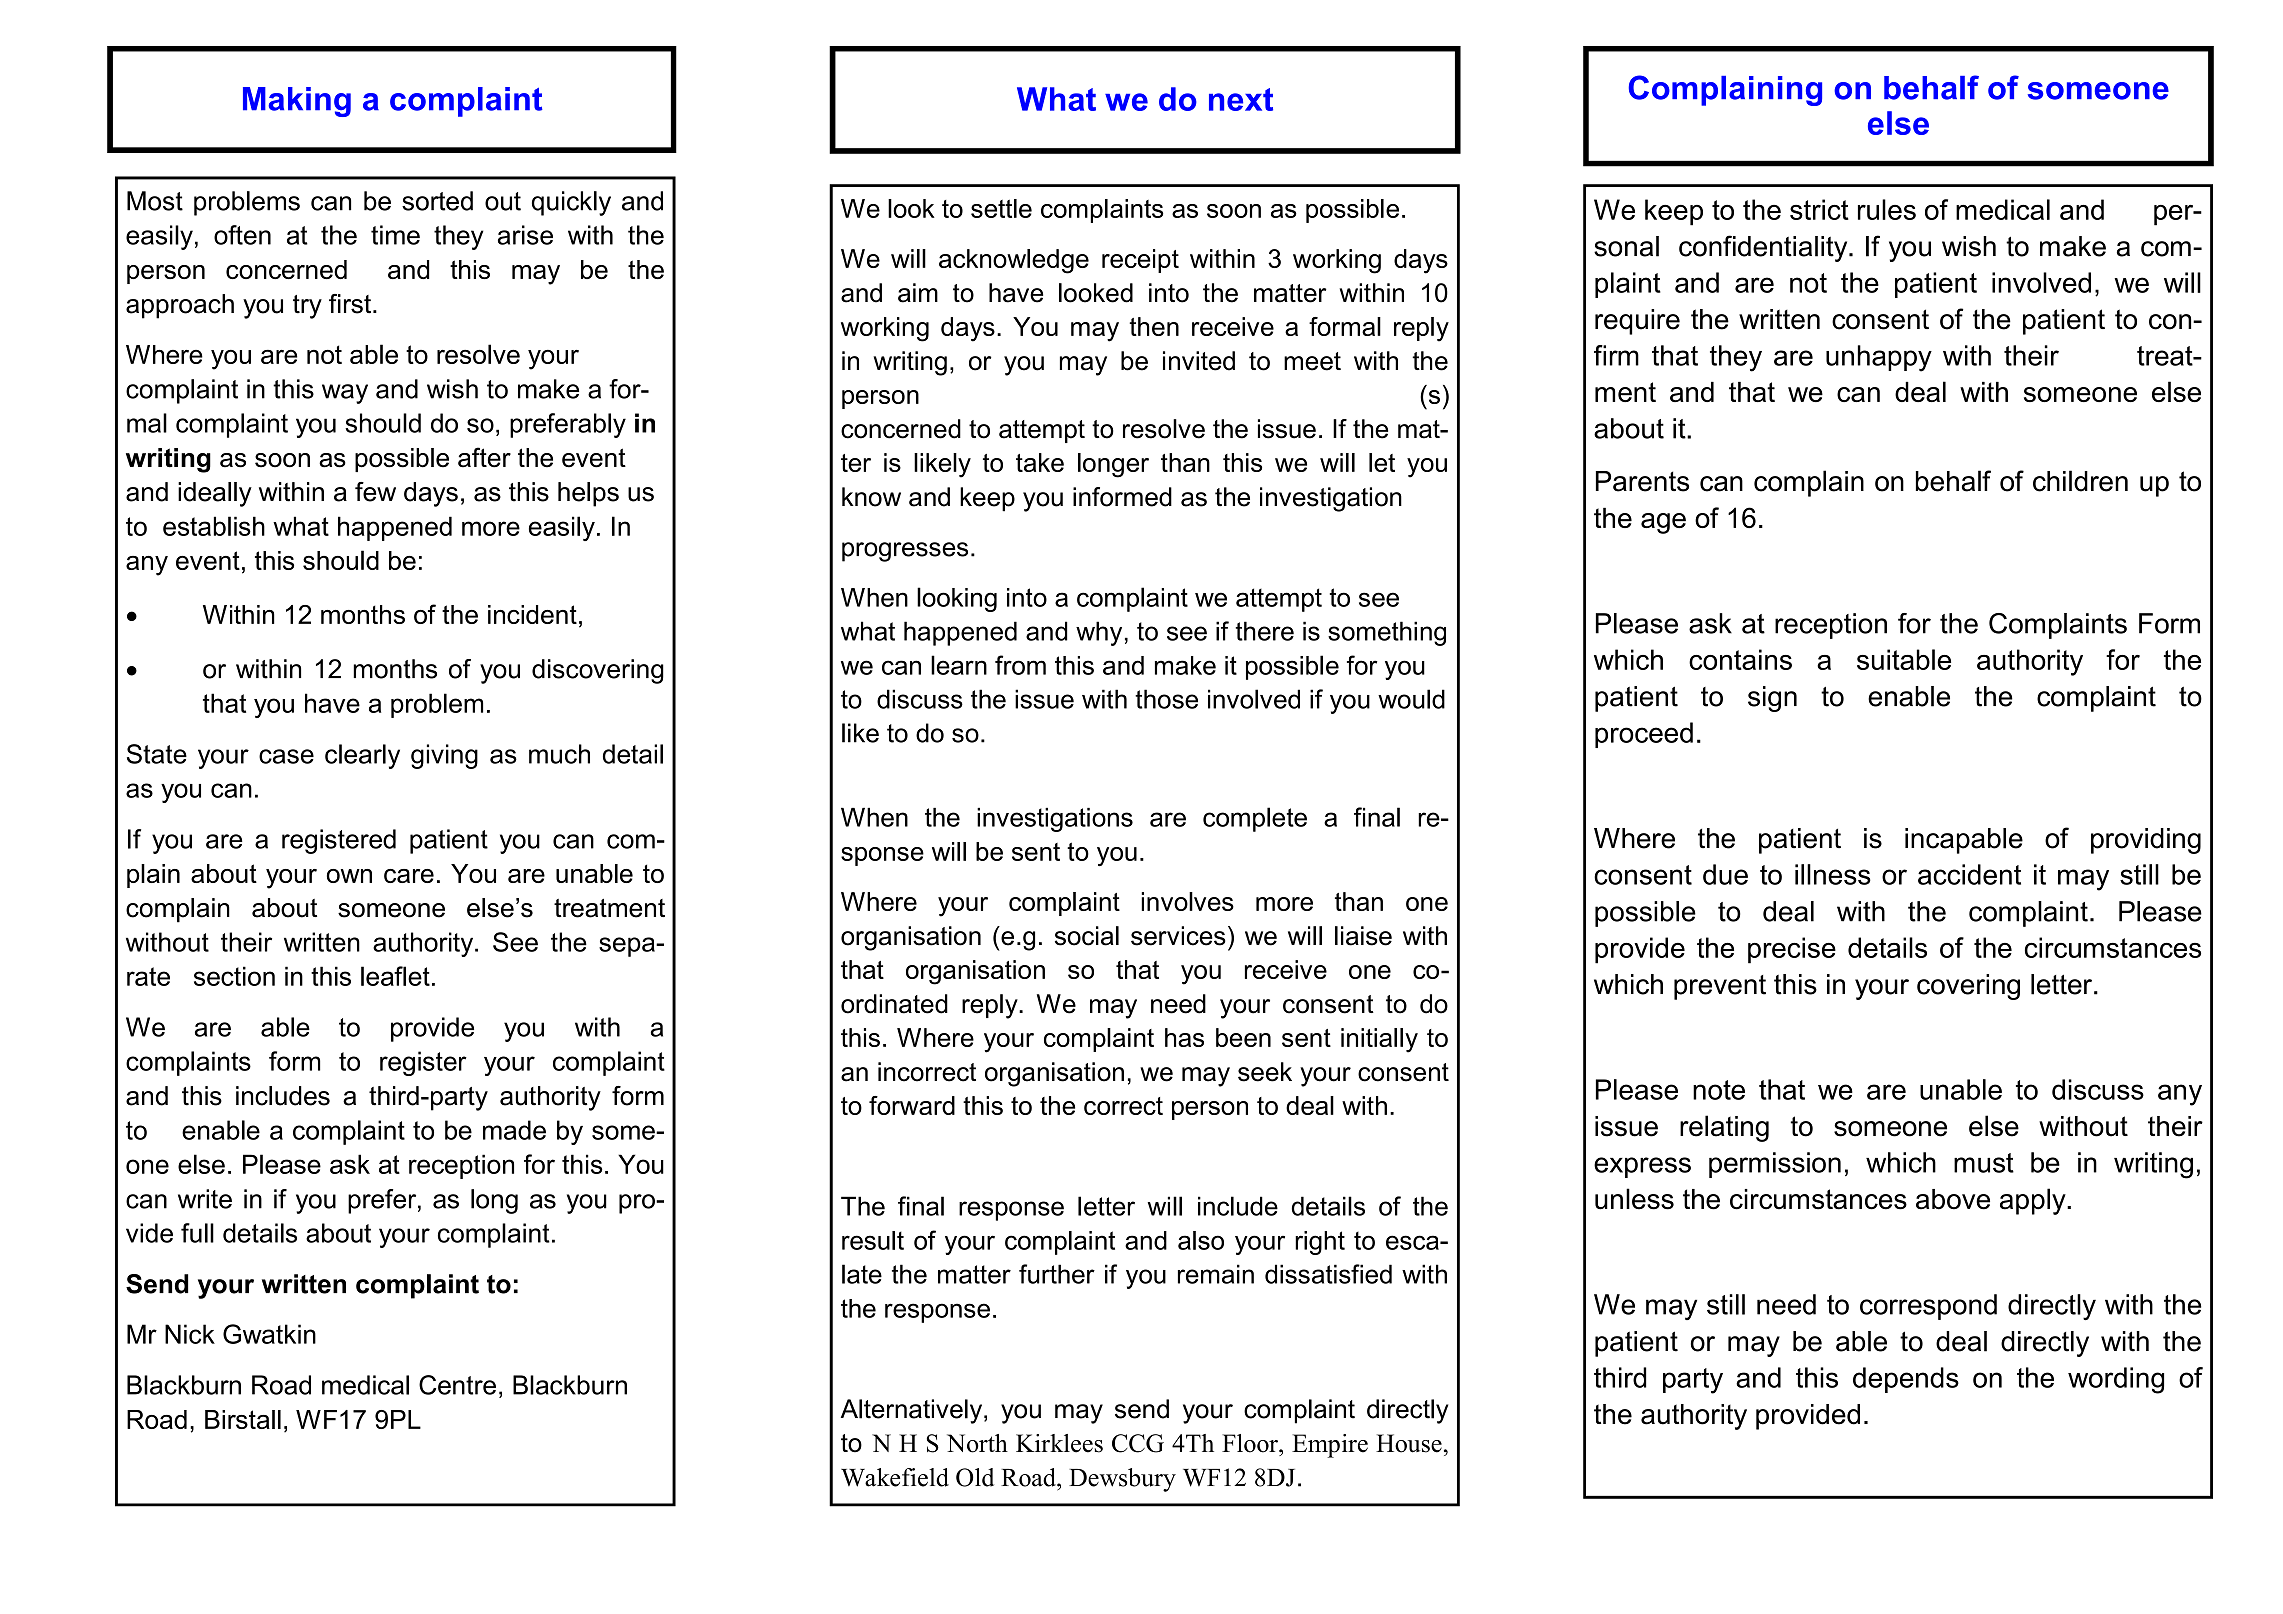 This screenshot has height=1614, width=2283. What do you see at coordinates (1906, 1380) in the screenshot?
I see `depends` at bounding box center [1906, 1380].
